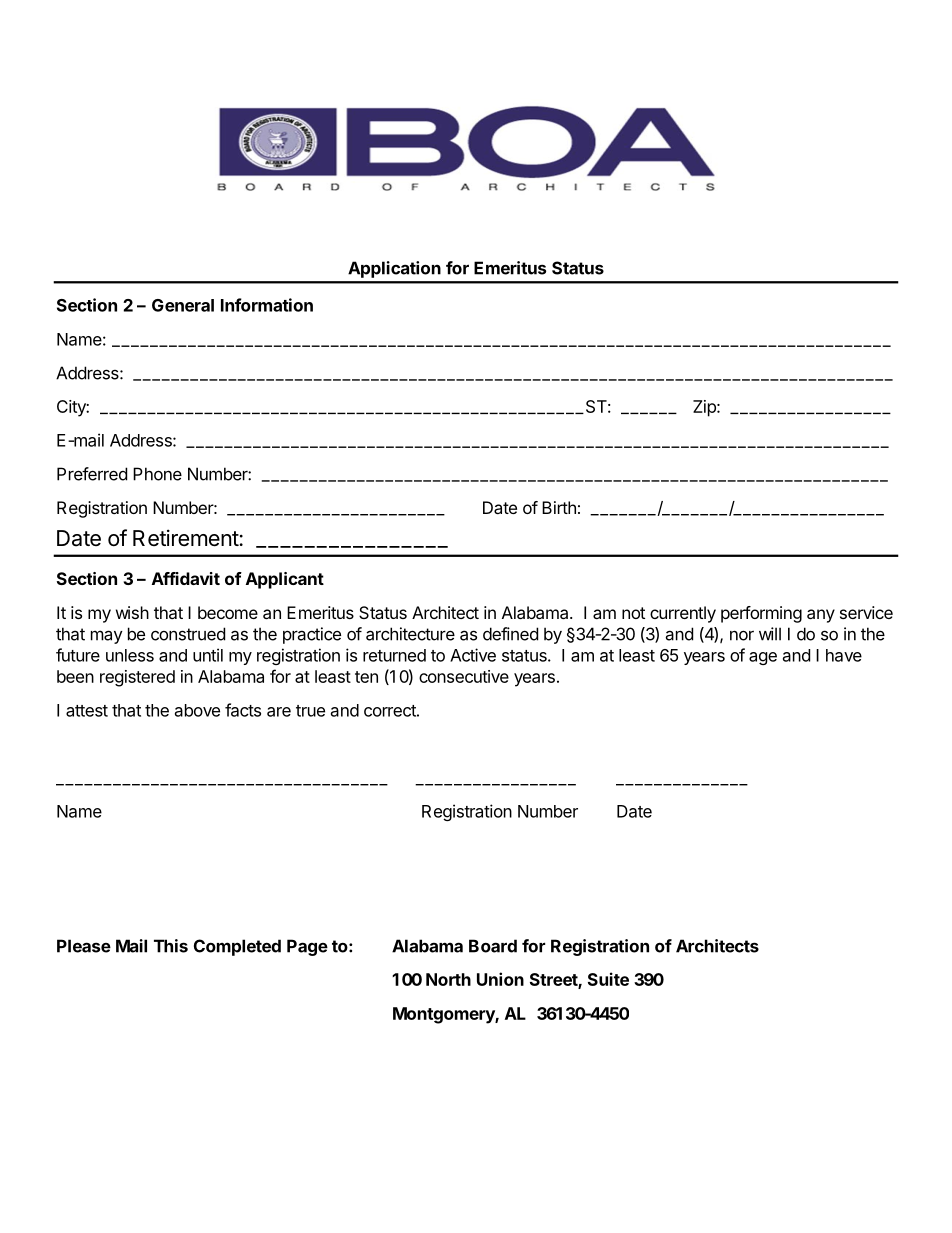 Image resolution: width=952 pixels, height=1233 pixels. What do you see at coordinates (132, 612) in the image?
I see `wish` at bounding box center [132, 612].
